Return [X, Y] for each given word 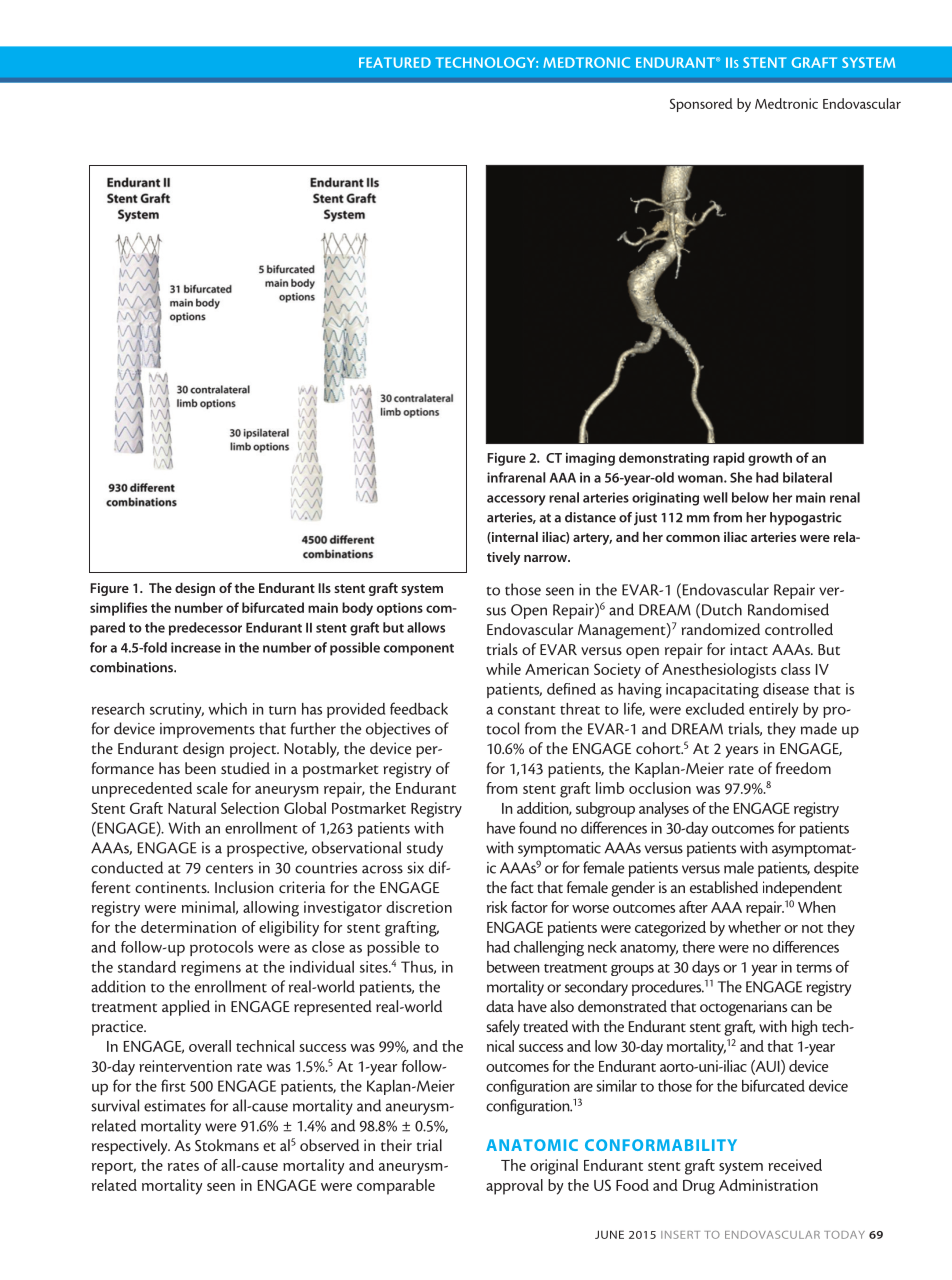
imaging [590, 459]
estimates [175, 1106]
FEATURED [395, 62]
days [706, 968]
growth [770, 459]
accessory [516, 500]
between [513, 967]
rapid [728, 459]
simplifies [118, 609]
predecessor [205, 629]
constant [527, 710]
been [200, 768]
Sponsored [701, 105]
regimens [211, 968]
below [750, 497]
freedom [803, 768]
